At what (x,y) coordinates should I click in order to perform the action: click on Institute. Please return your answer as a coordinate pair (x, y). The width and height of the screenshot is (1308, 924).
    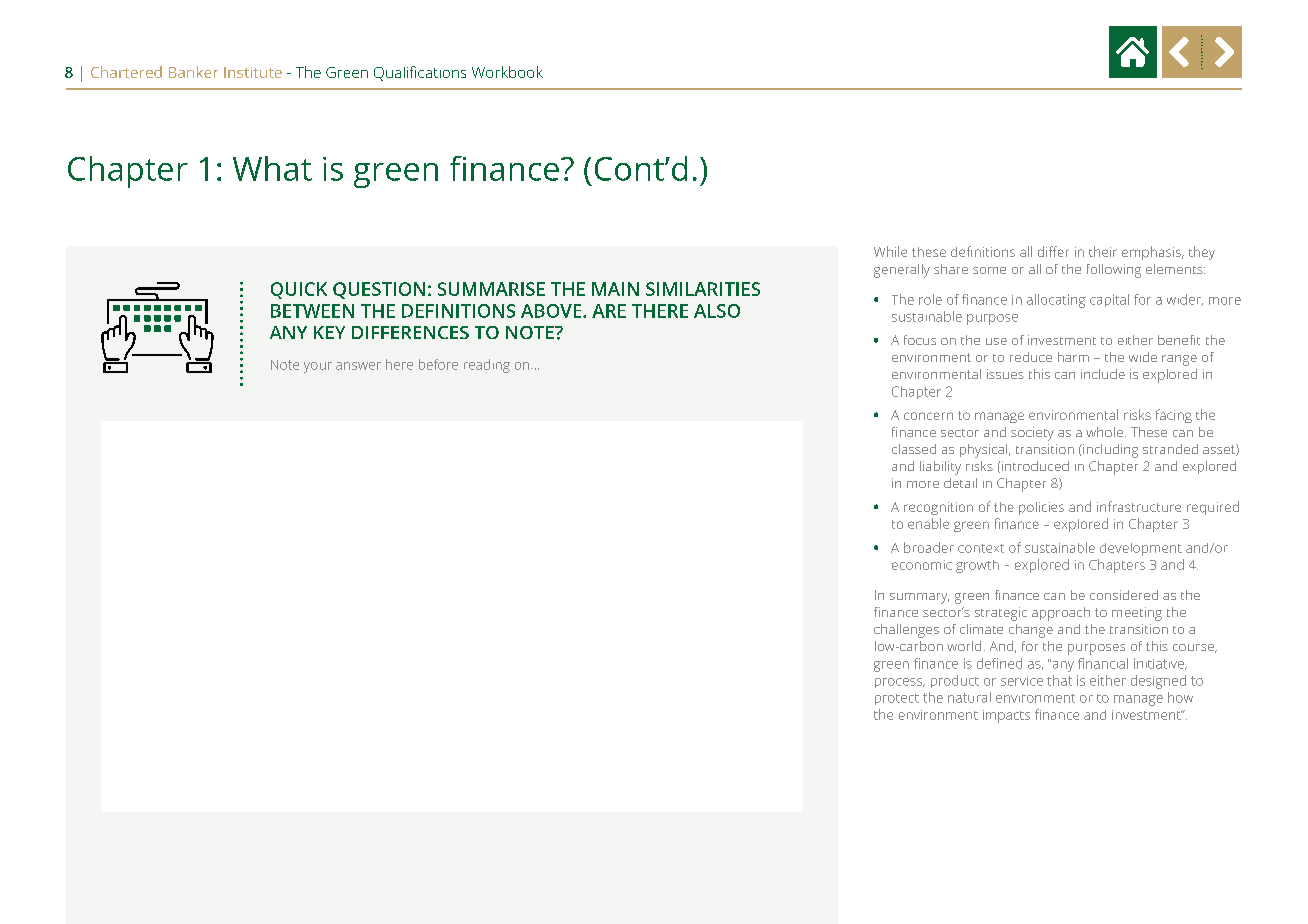
    Looking at the image, I should click on (253, 72).
